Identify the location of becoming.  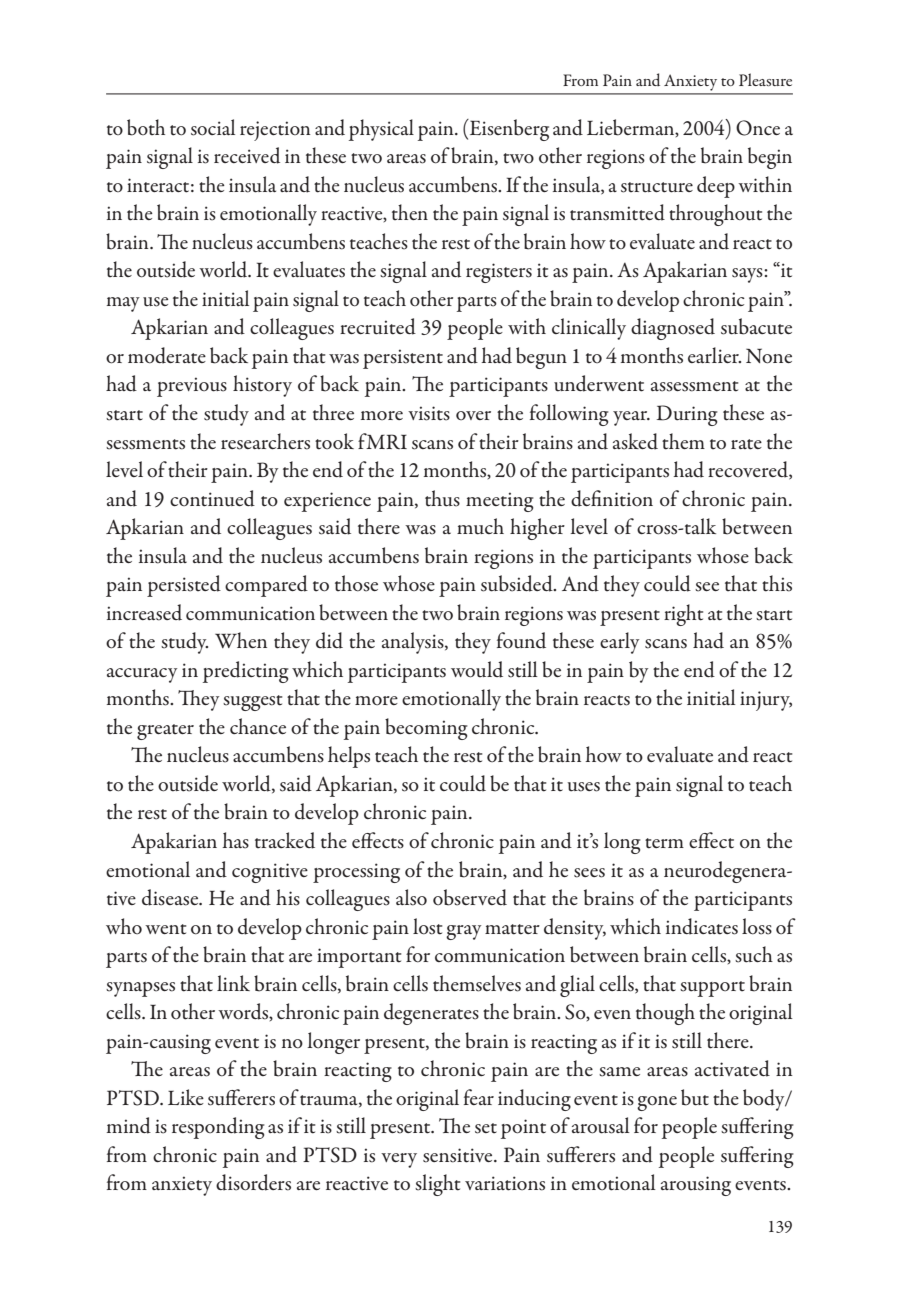
(426, 729).
